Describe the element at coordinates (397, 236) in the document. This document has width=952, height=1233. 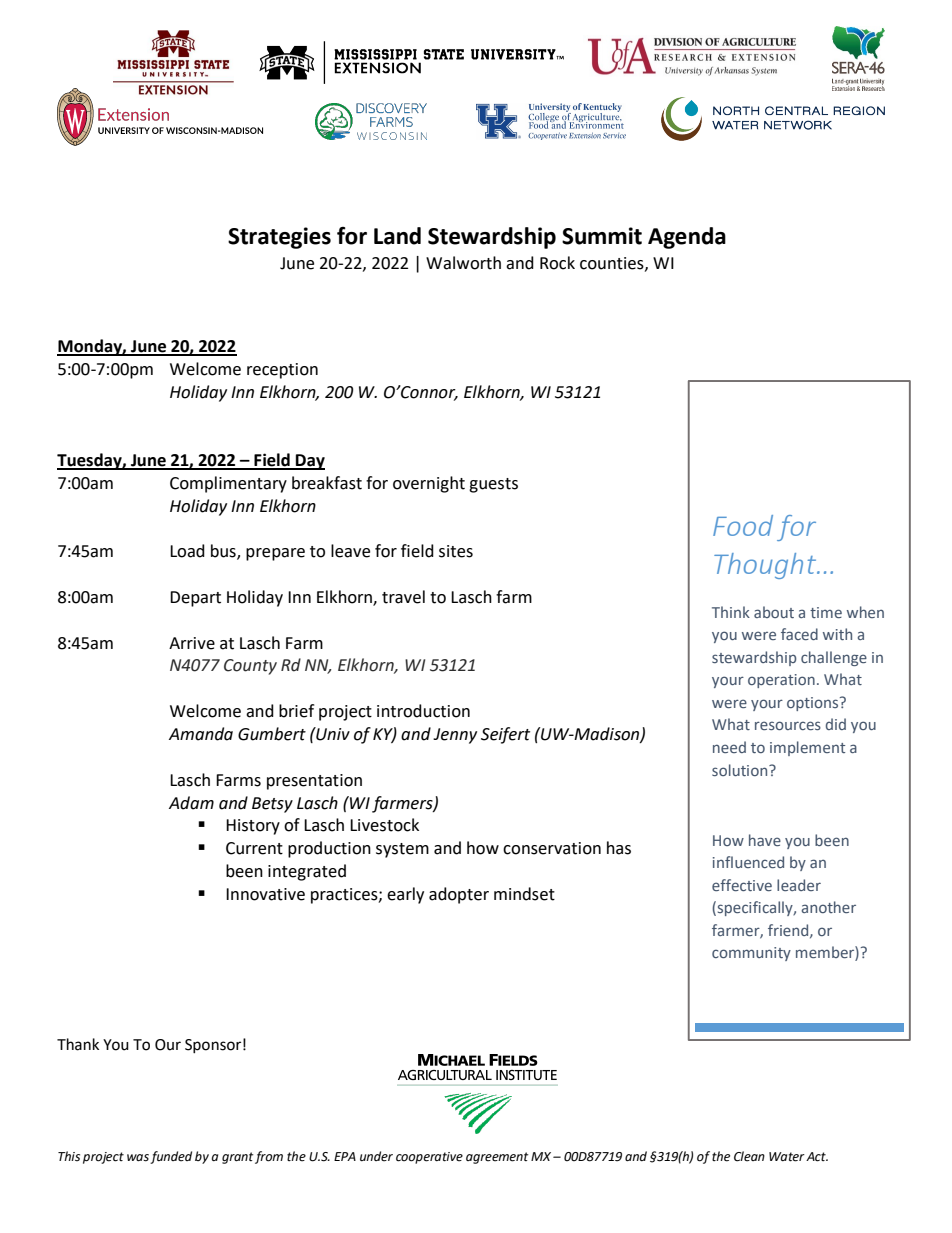
I see `Land` at that location.
